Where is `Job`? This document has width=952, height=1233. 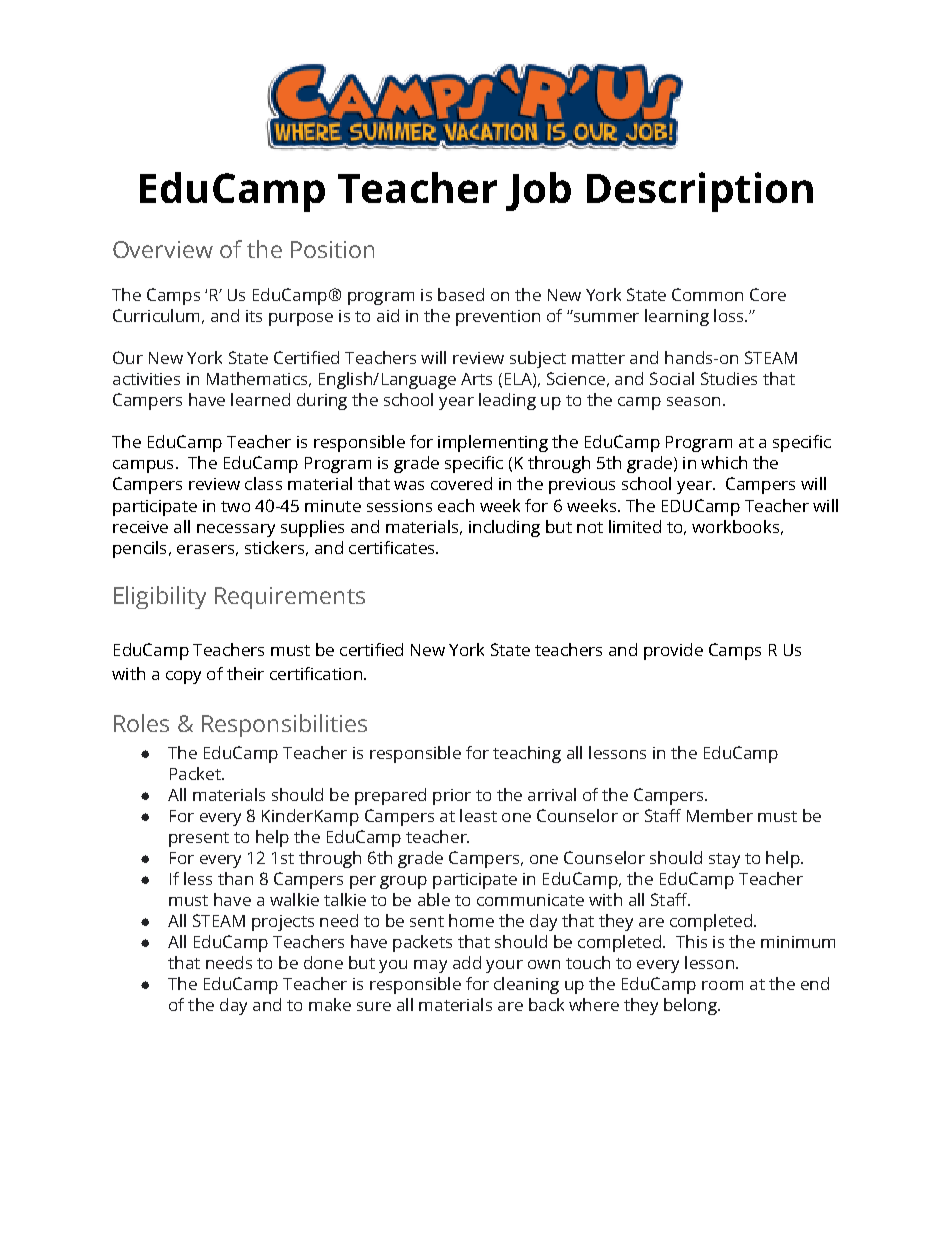
Job is located at coordinates (538, 191).
